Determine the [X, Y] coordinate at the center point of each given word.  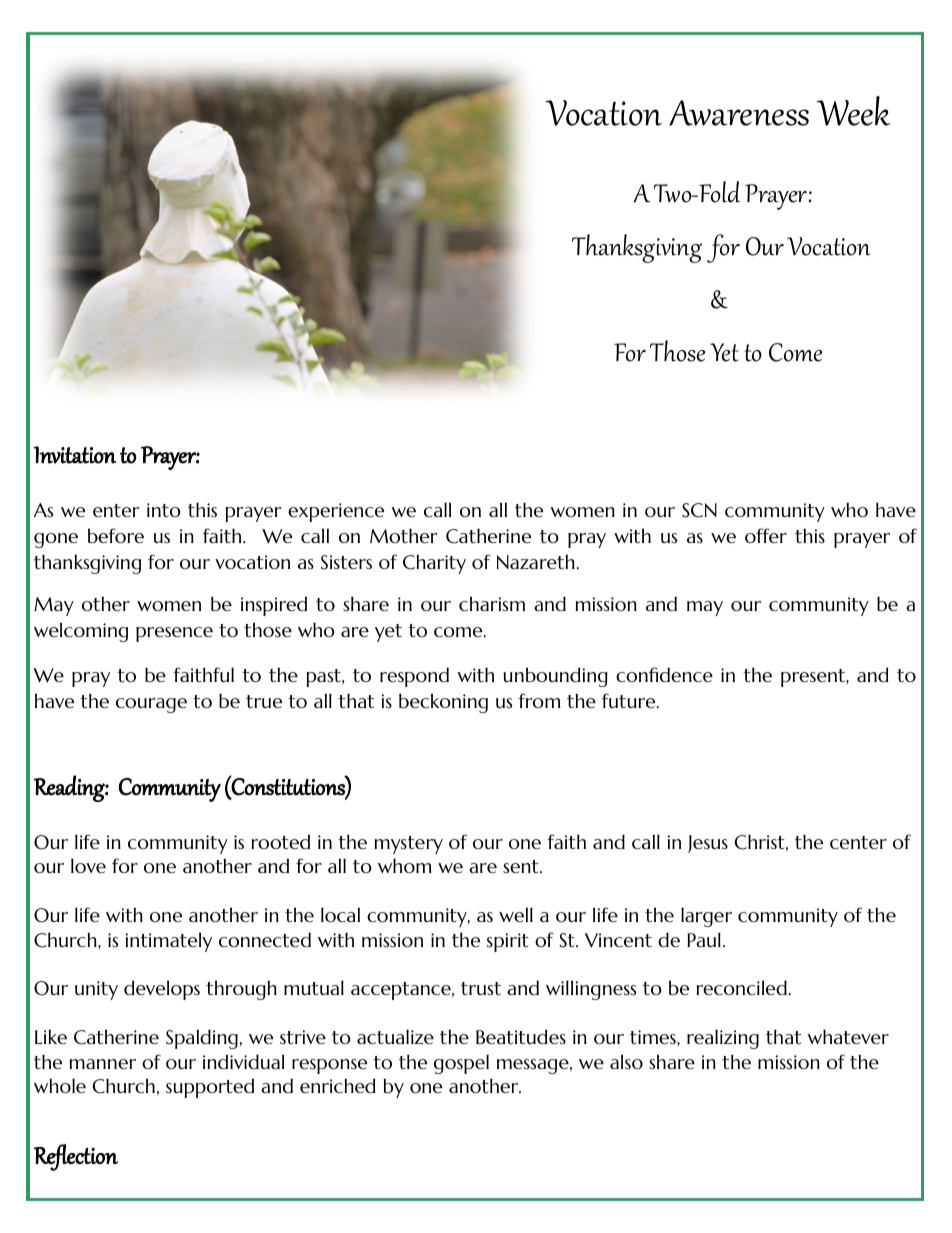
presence [174, 634]
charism [492, 604]
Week [854, 111]
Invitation [75, 455]
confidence [664, 674]
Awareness [739, 113]
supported [210, 1088]
